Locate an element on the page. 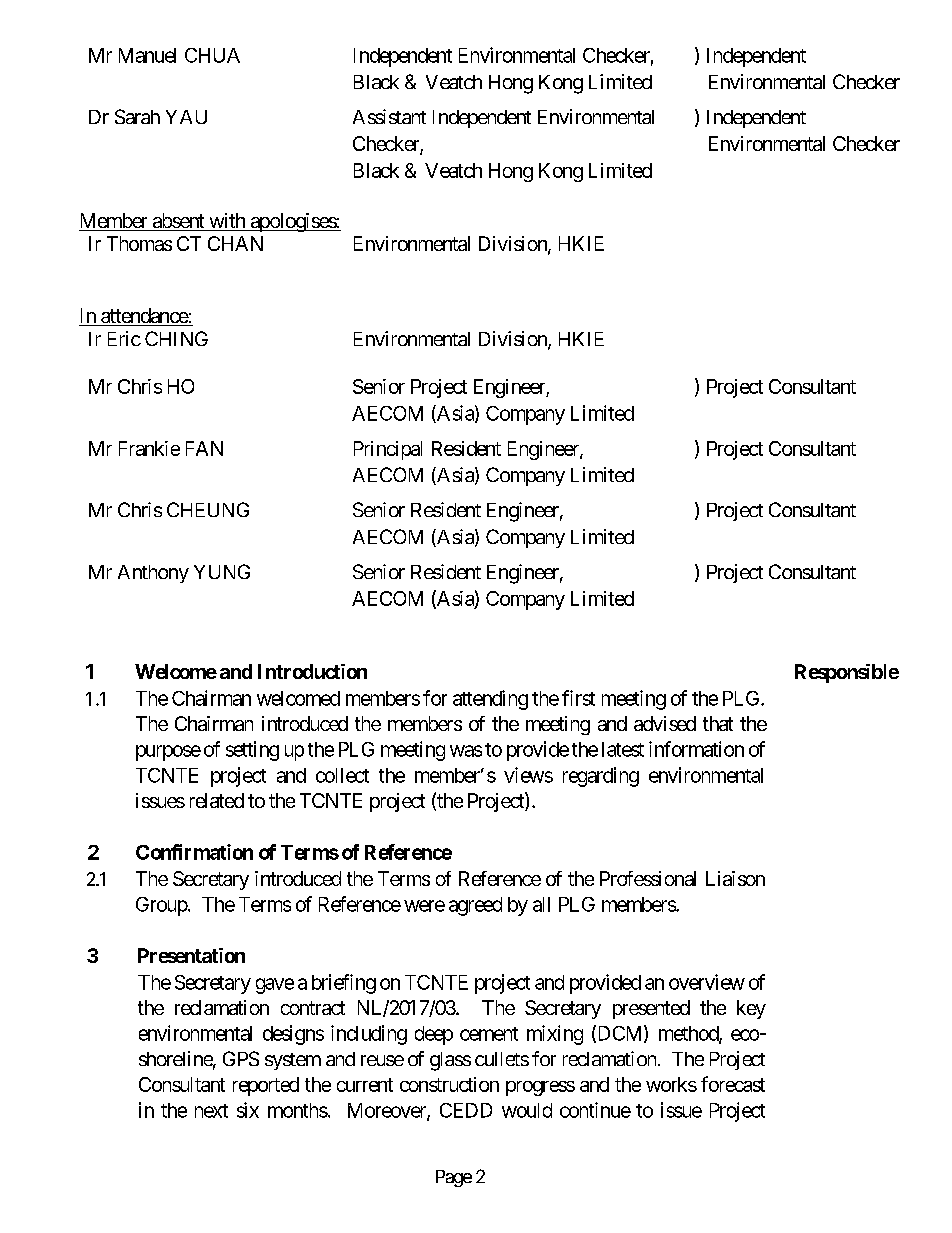 Image resolution: width=952 pixels, height=1233 pixels. construction is located at coordinates (449, 1084).
